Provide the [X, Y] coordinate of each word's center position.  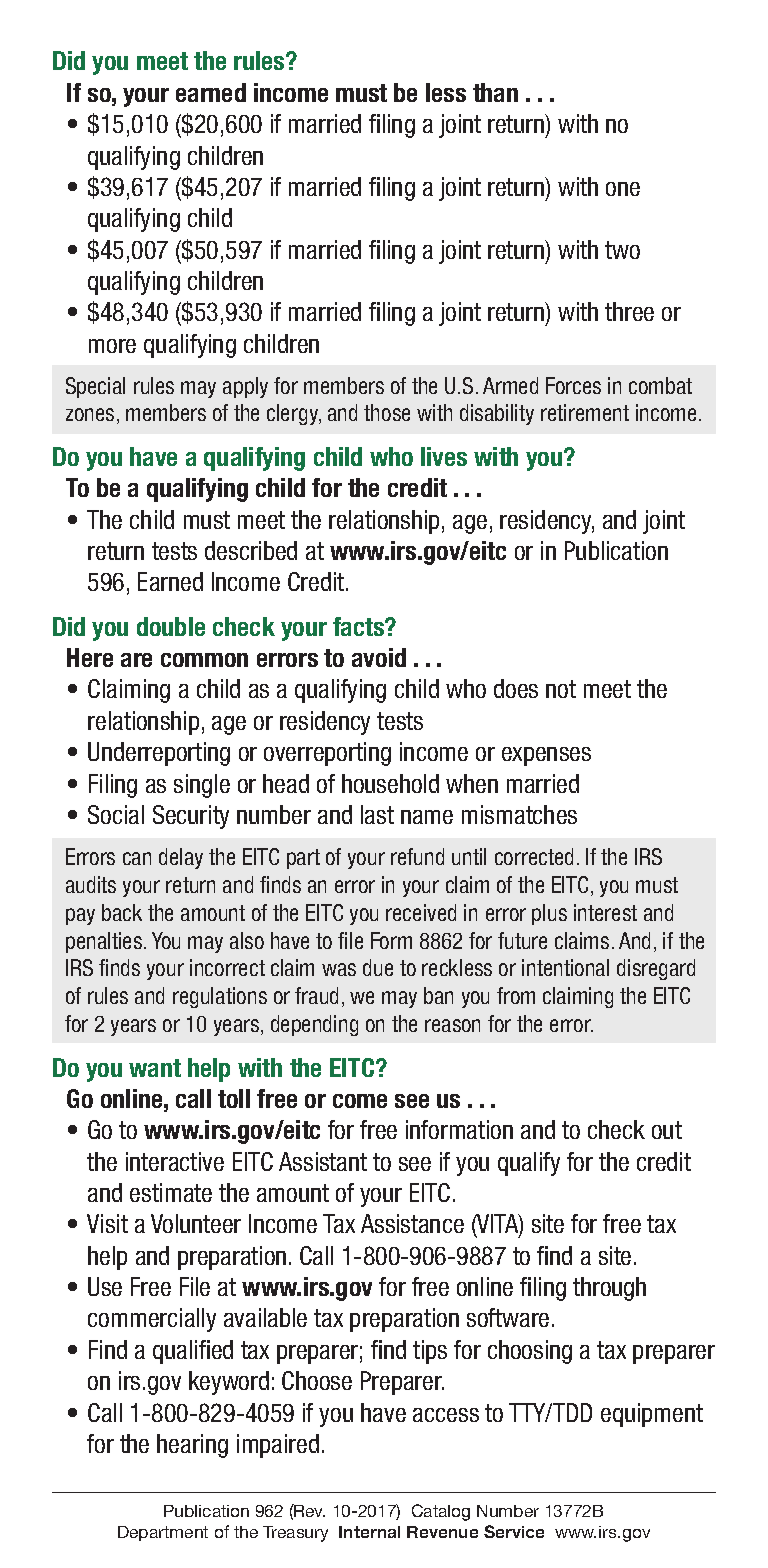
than [495, 92]
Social [116, 814]
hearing [192, 1446]
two [622, 250]
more [112, 346]
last [377, 814]
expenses [546, 756]
